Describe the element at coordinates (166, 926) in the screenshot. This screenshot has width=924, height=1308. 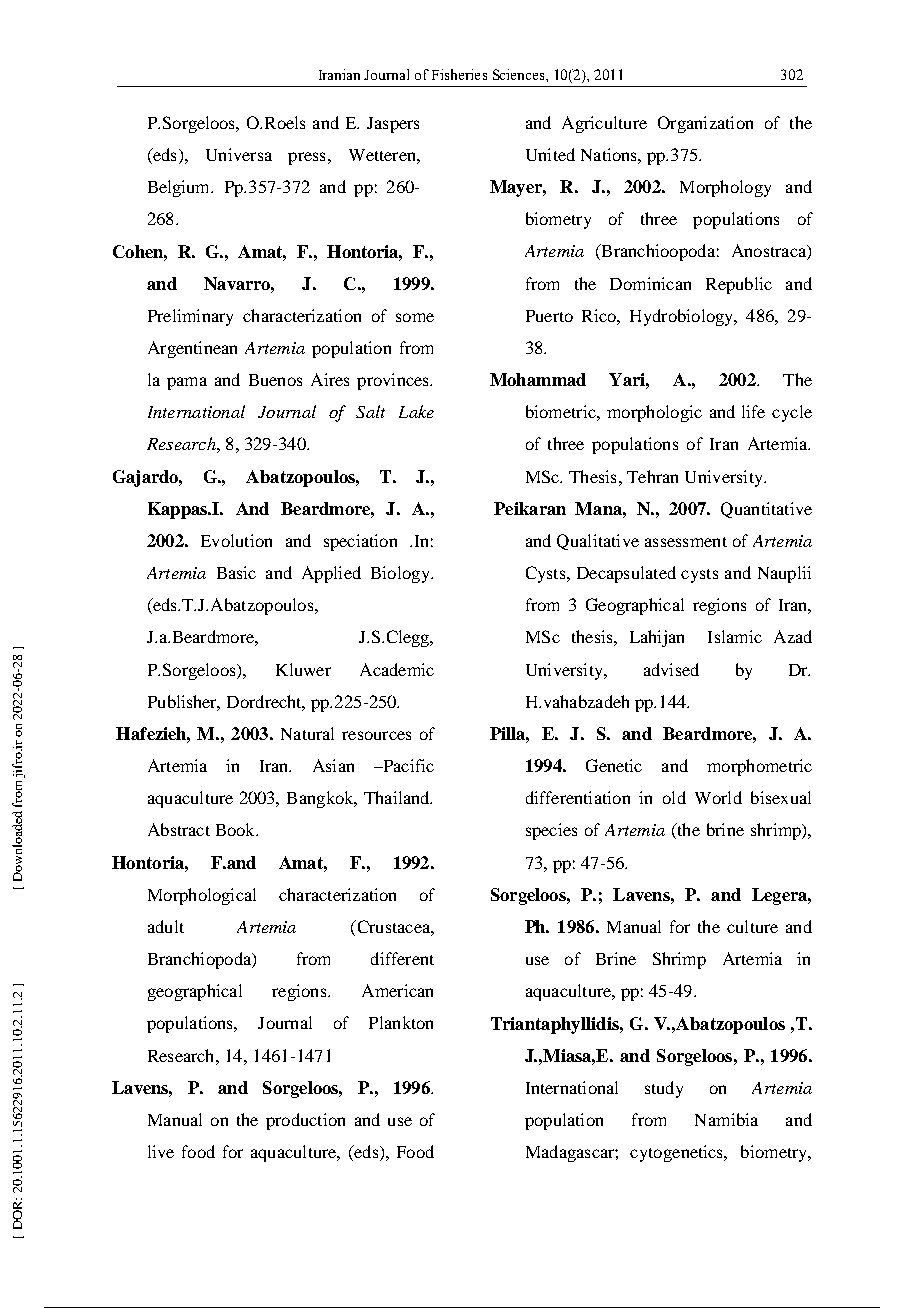
I see `adult` at that location.
